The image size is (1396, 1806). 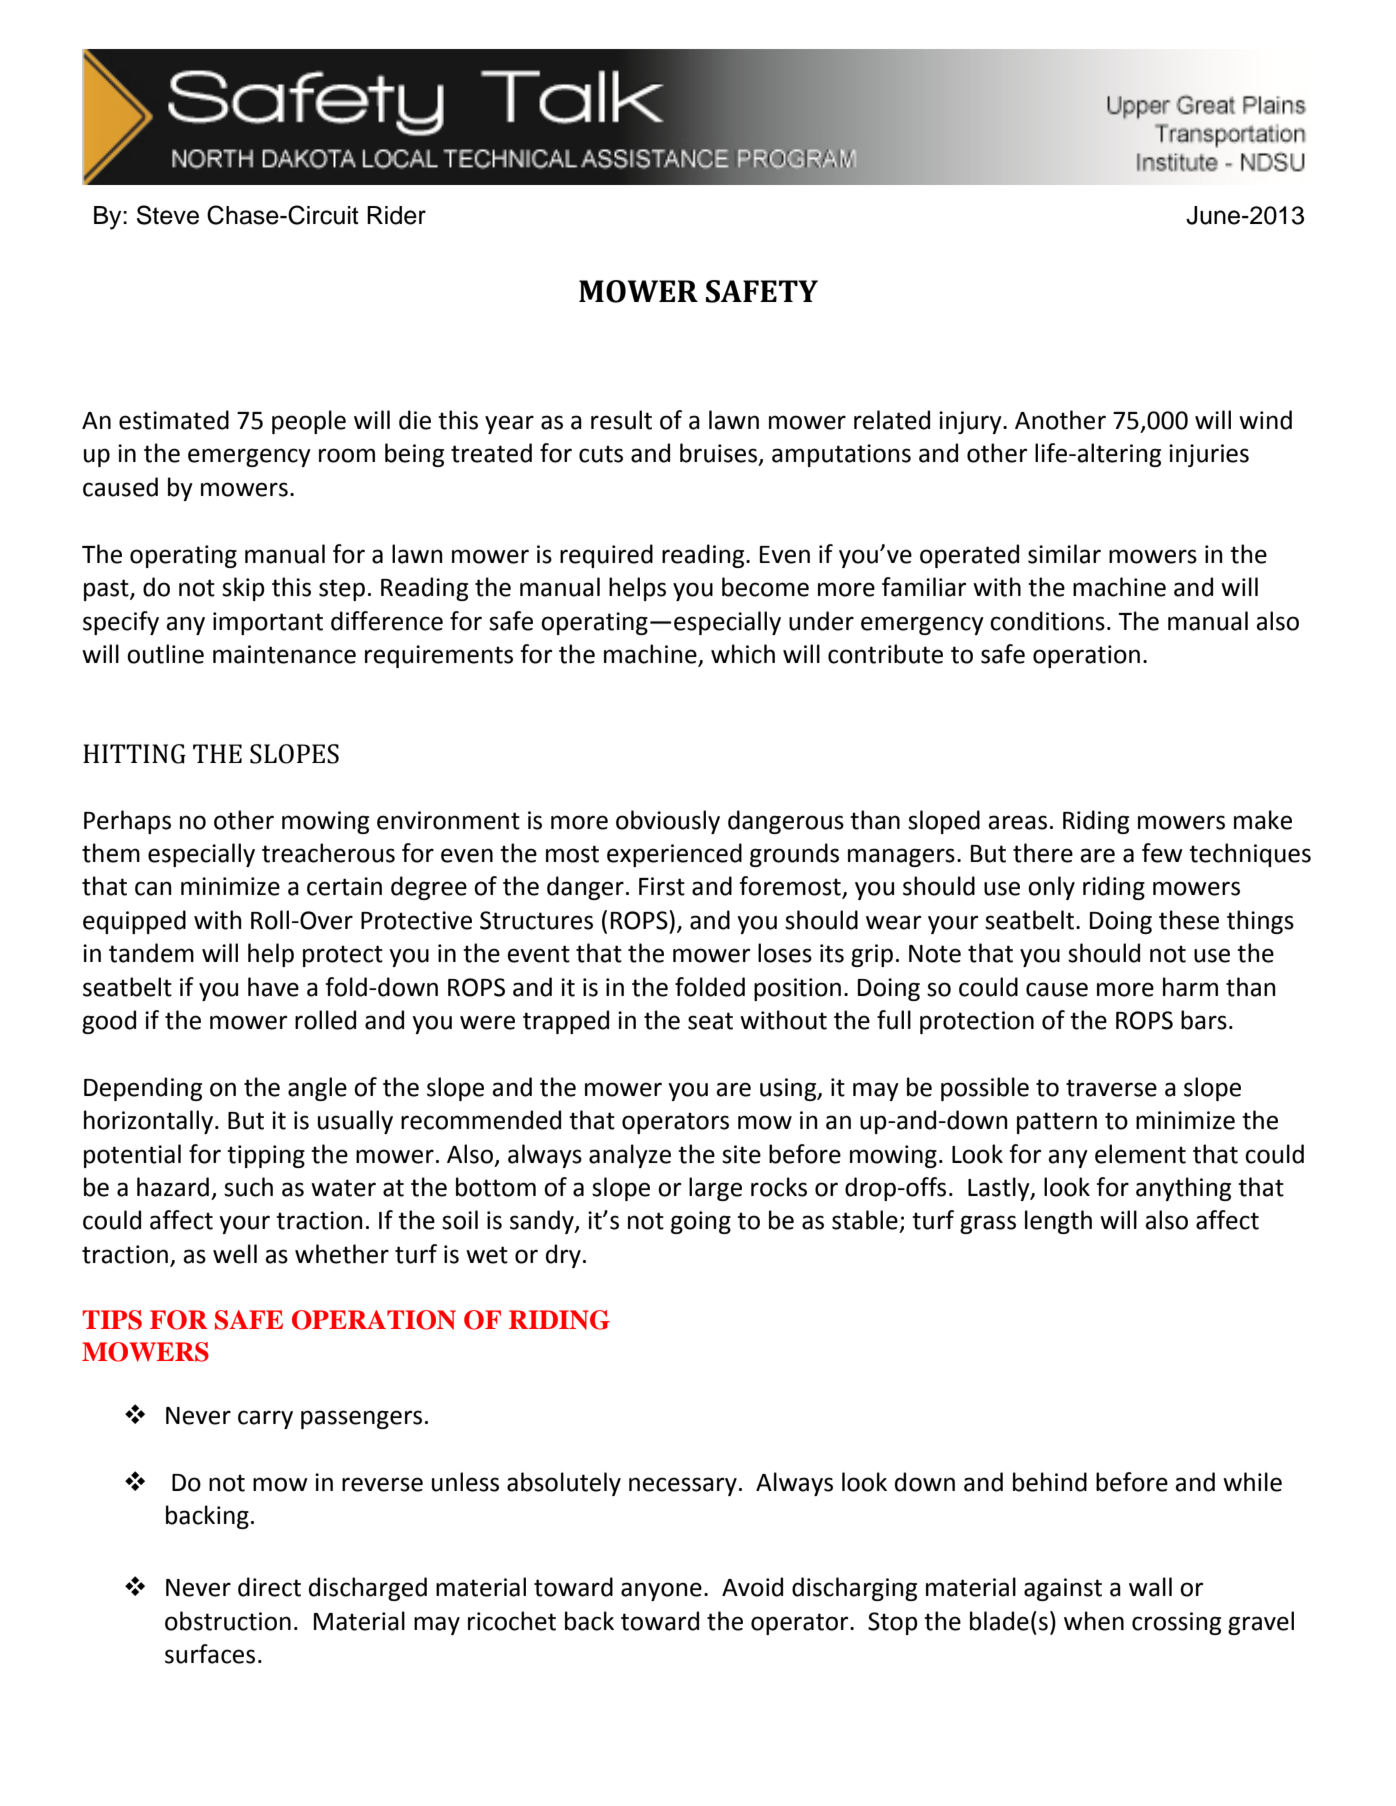 What do you see at coordinates (1265, 420) in the screenshot?
I see `wind` at bounding box center [1265, 420].
